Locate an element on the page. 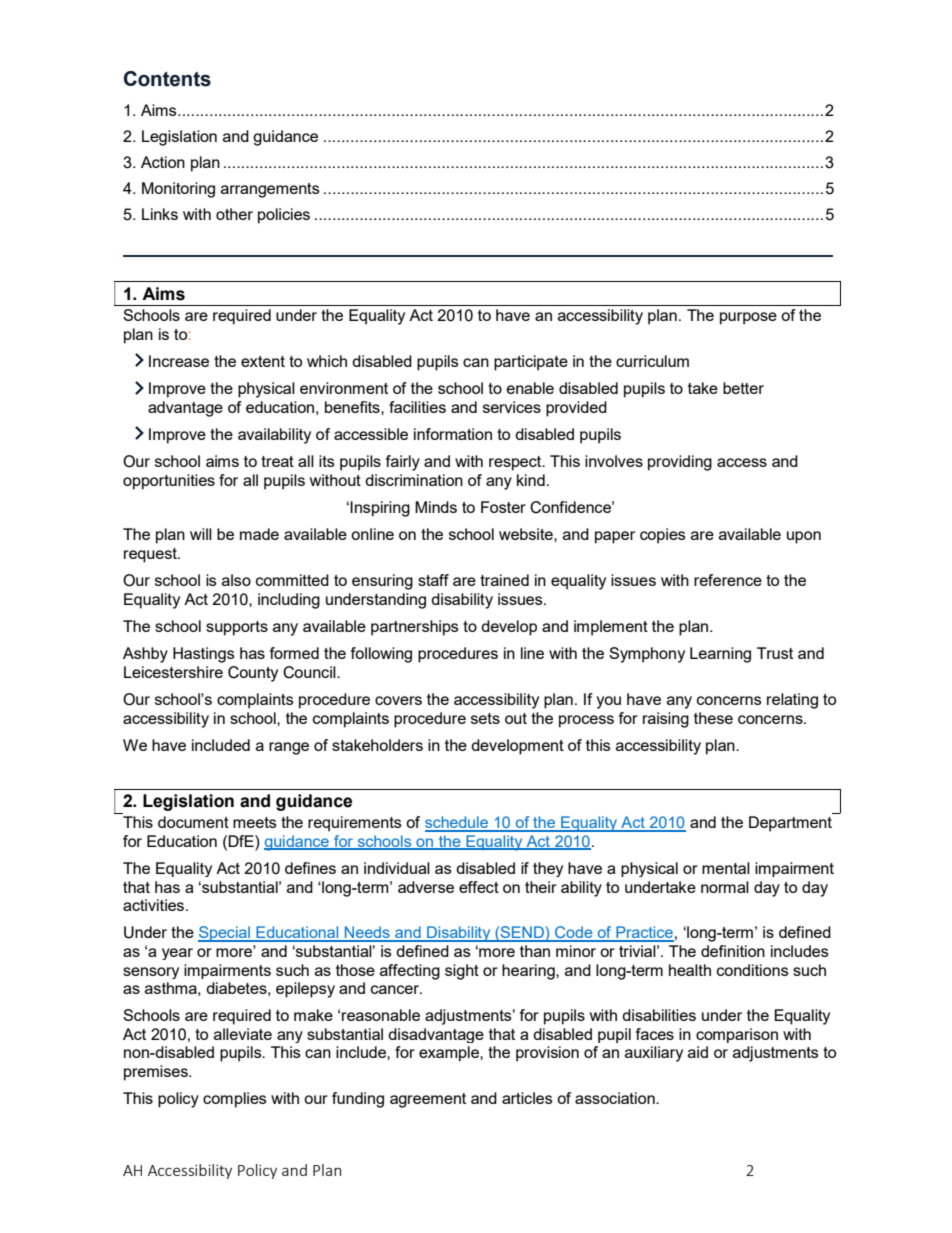  reference is located at coordinates (728, 580).
